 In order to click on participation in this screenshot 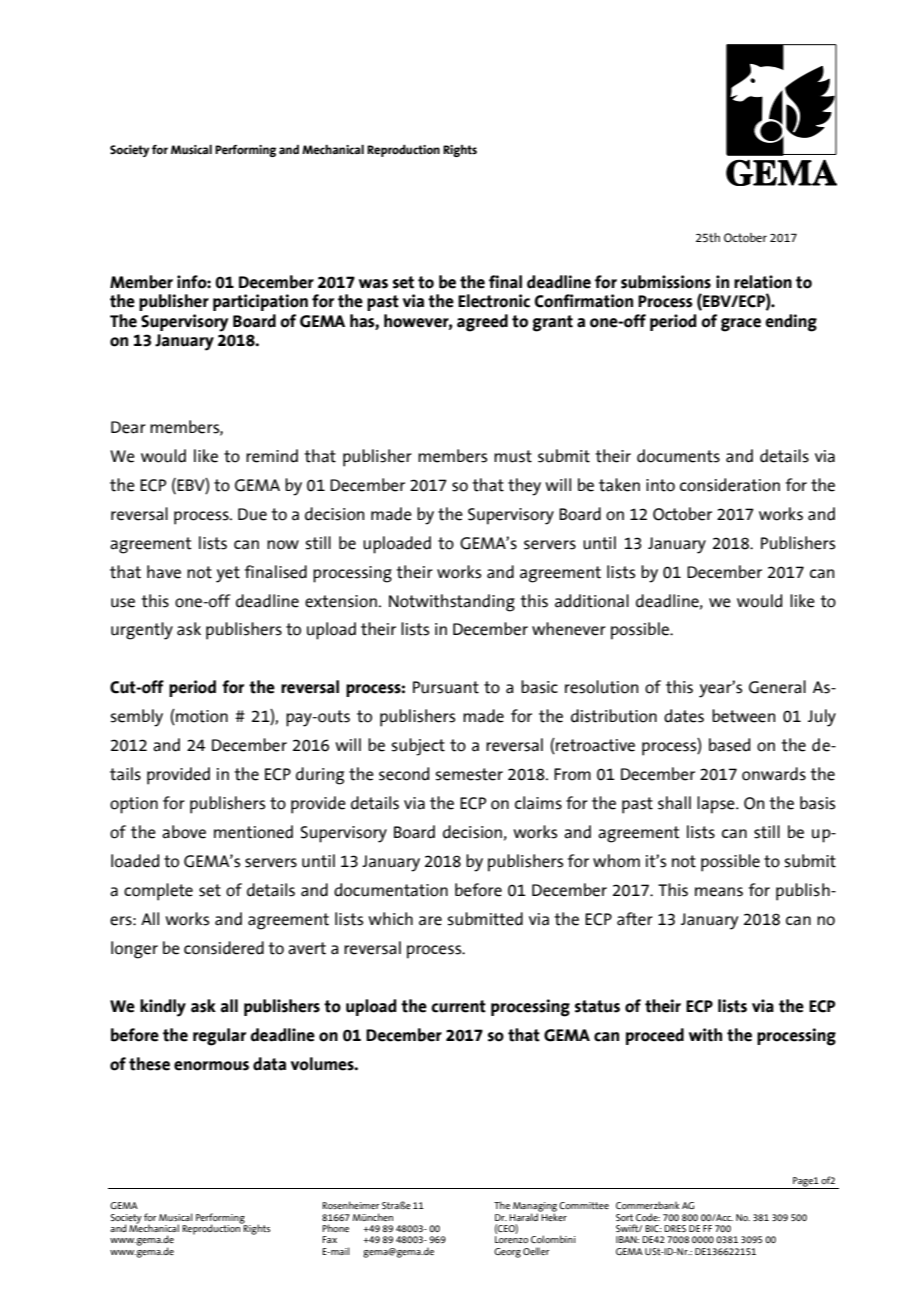, I will do `click(260, 302)`.
